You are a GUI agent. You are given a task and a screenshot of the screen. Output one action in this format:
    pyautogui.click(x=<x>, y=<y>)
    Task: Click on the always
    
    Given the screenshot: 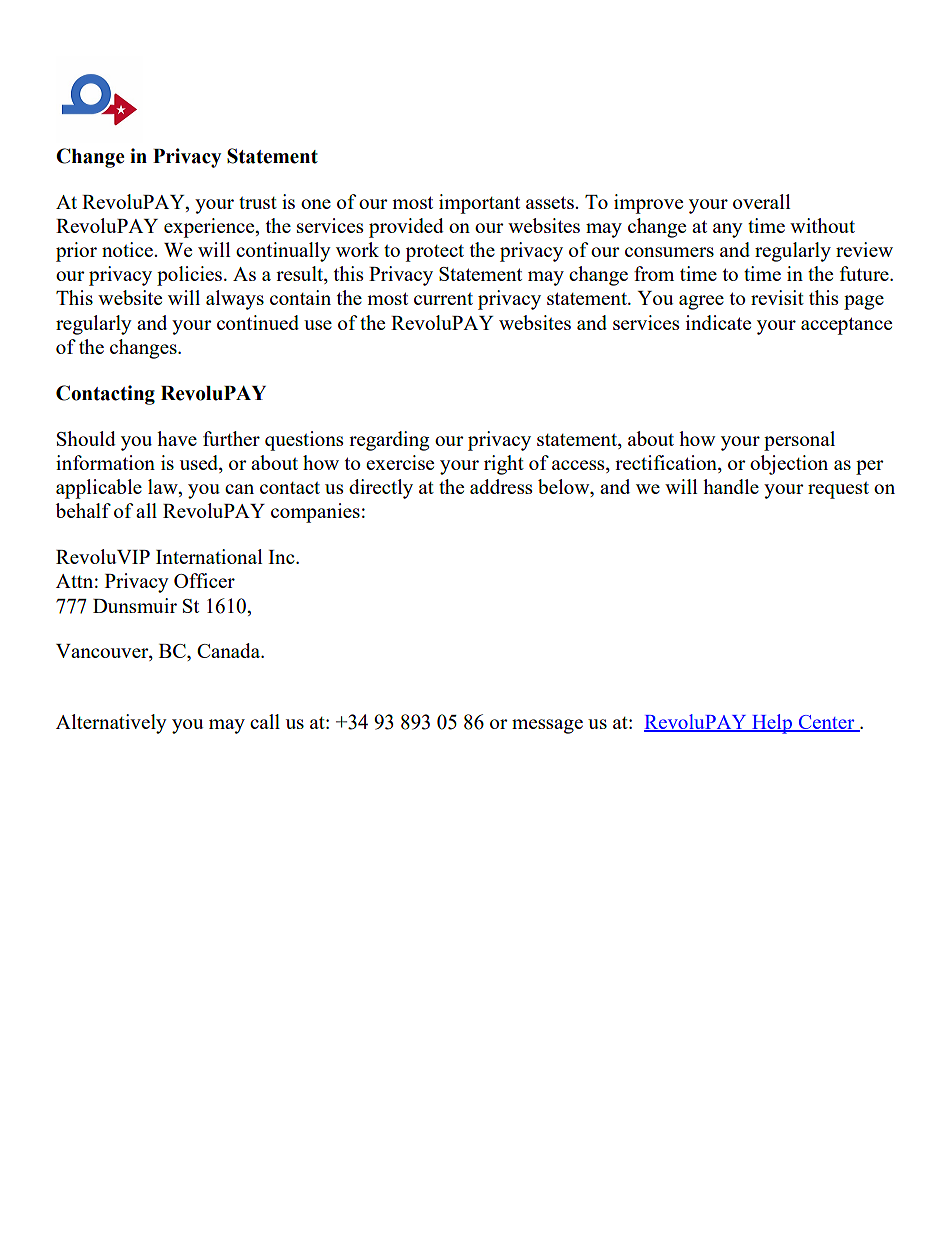 What is the action you would take?
    pyautogui.click(x=235, y=300)
